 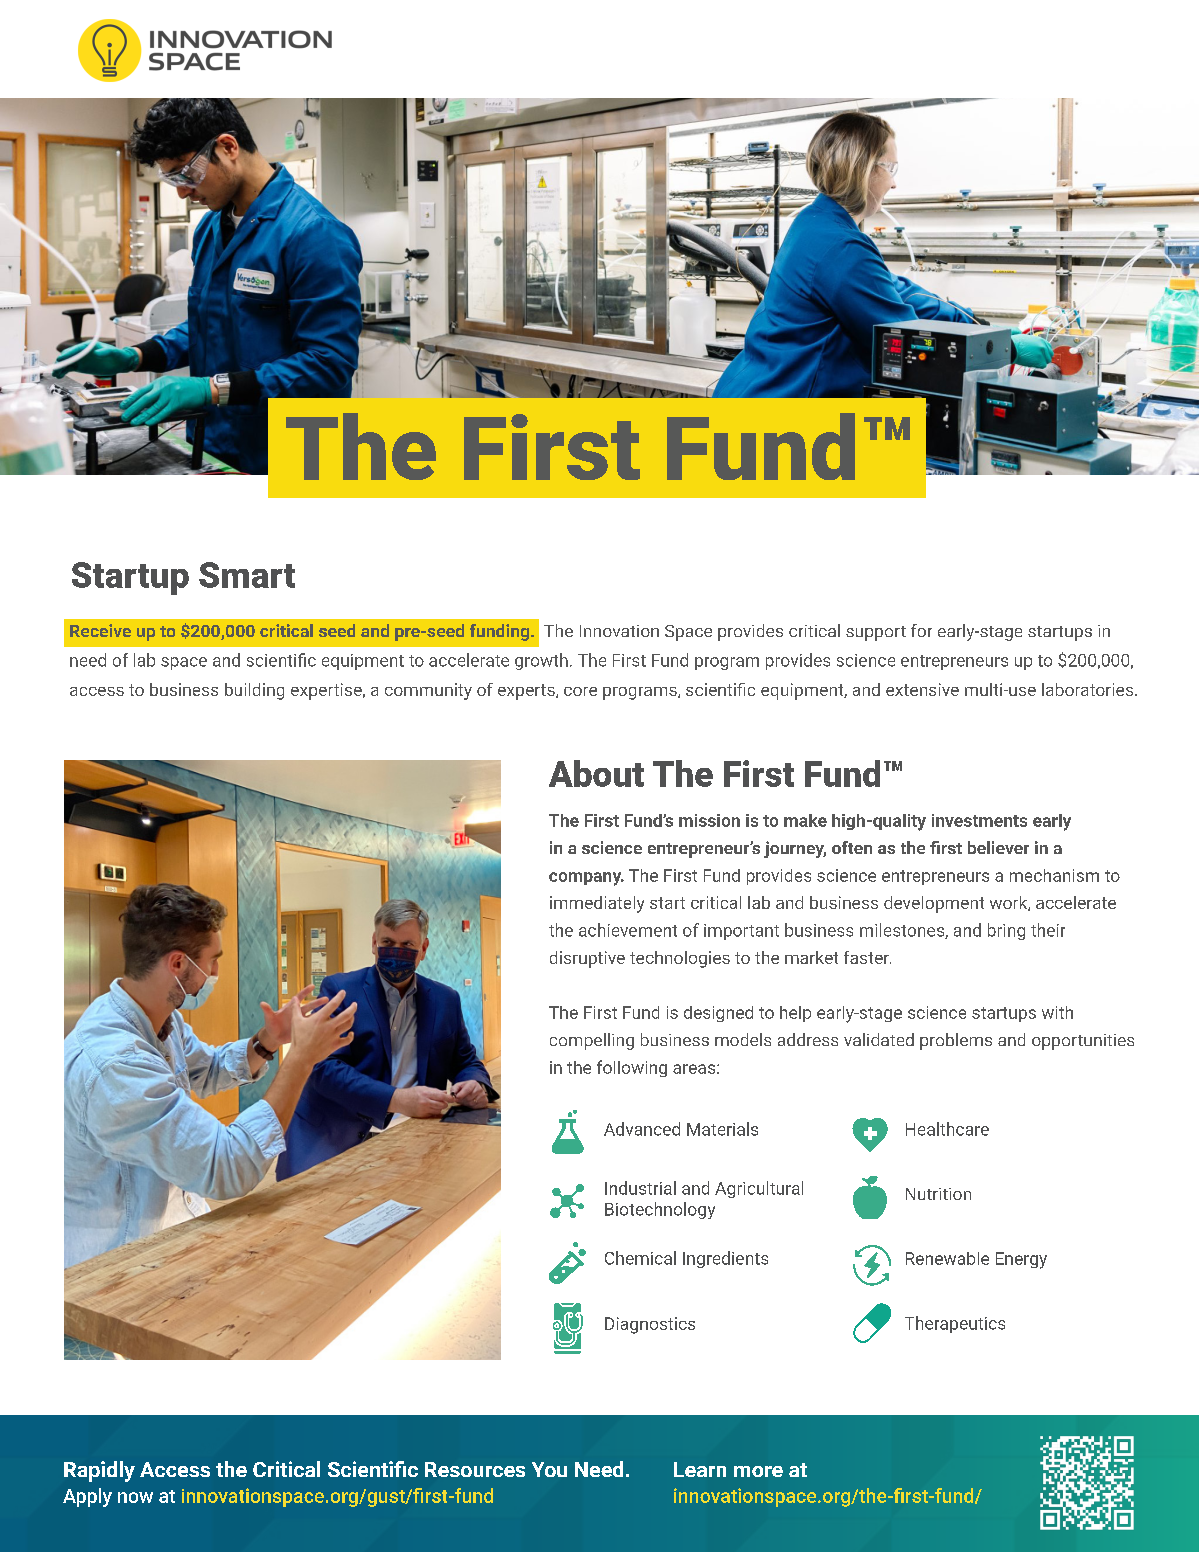 I want to click on Diagnostics, so click(x=650, y=1325).
